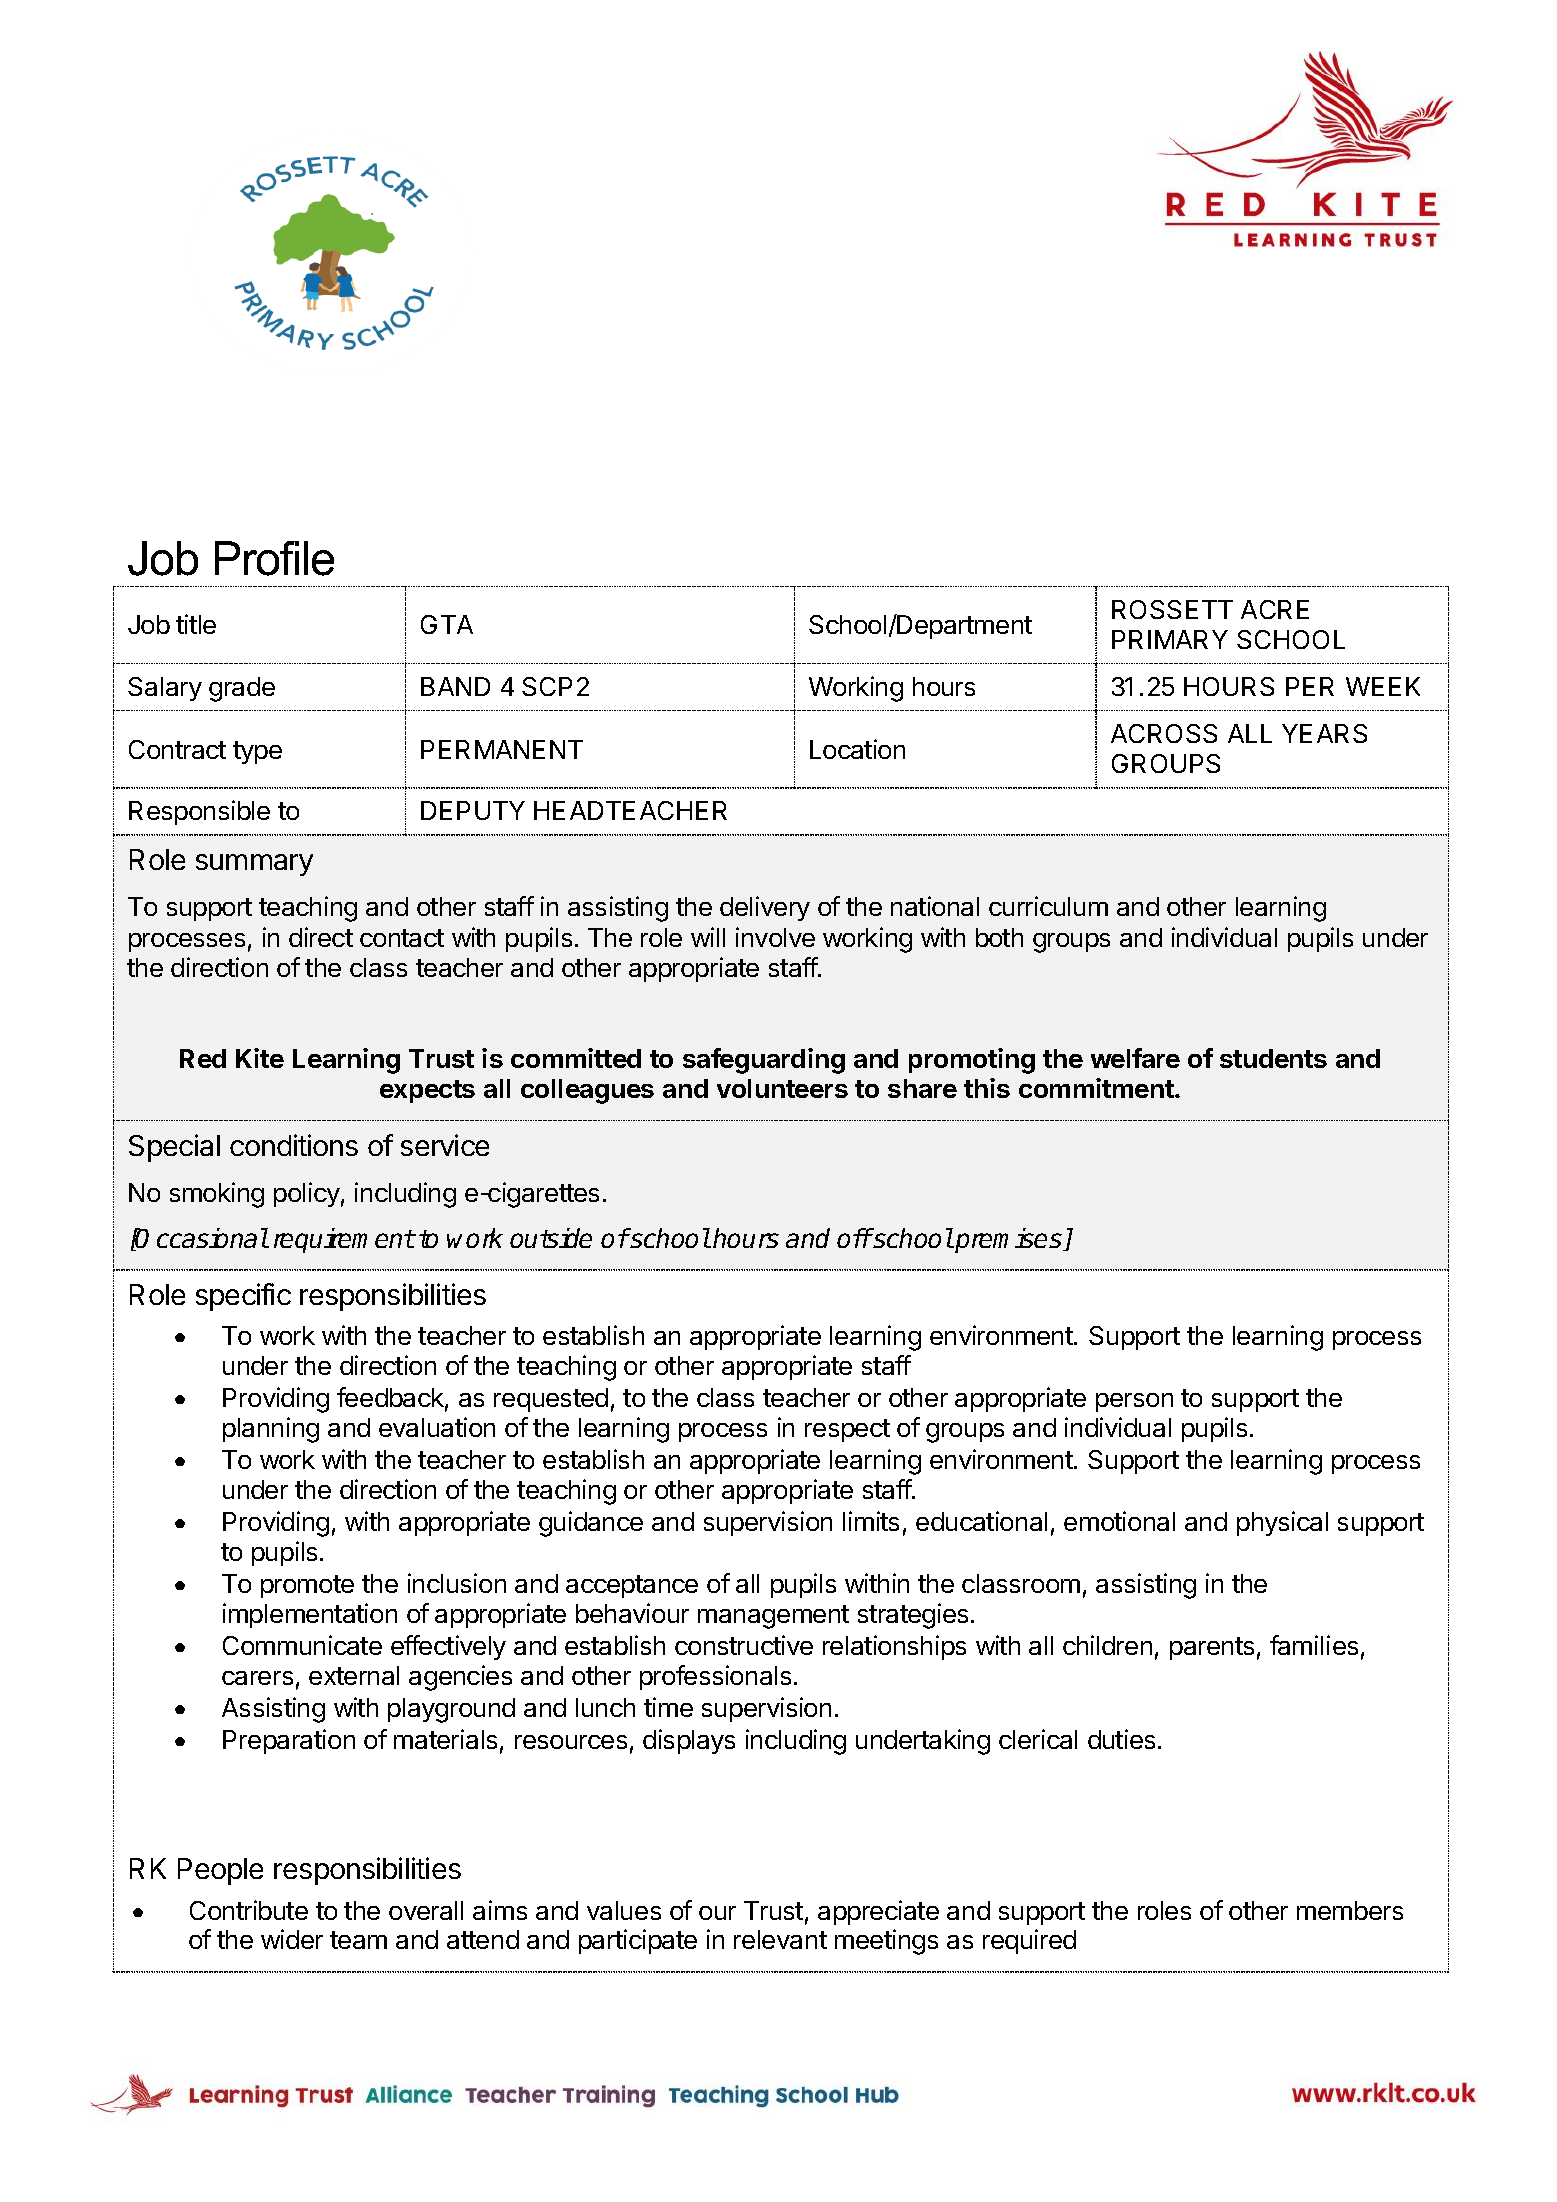 The height and width of the page is (2202, 1557). What do you see at coordinates (764, 1061) in the page?
I see `safeguarding` at bounding box center [764, 1061].
